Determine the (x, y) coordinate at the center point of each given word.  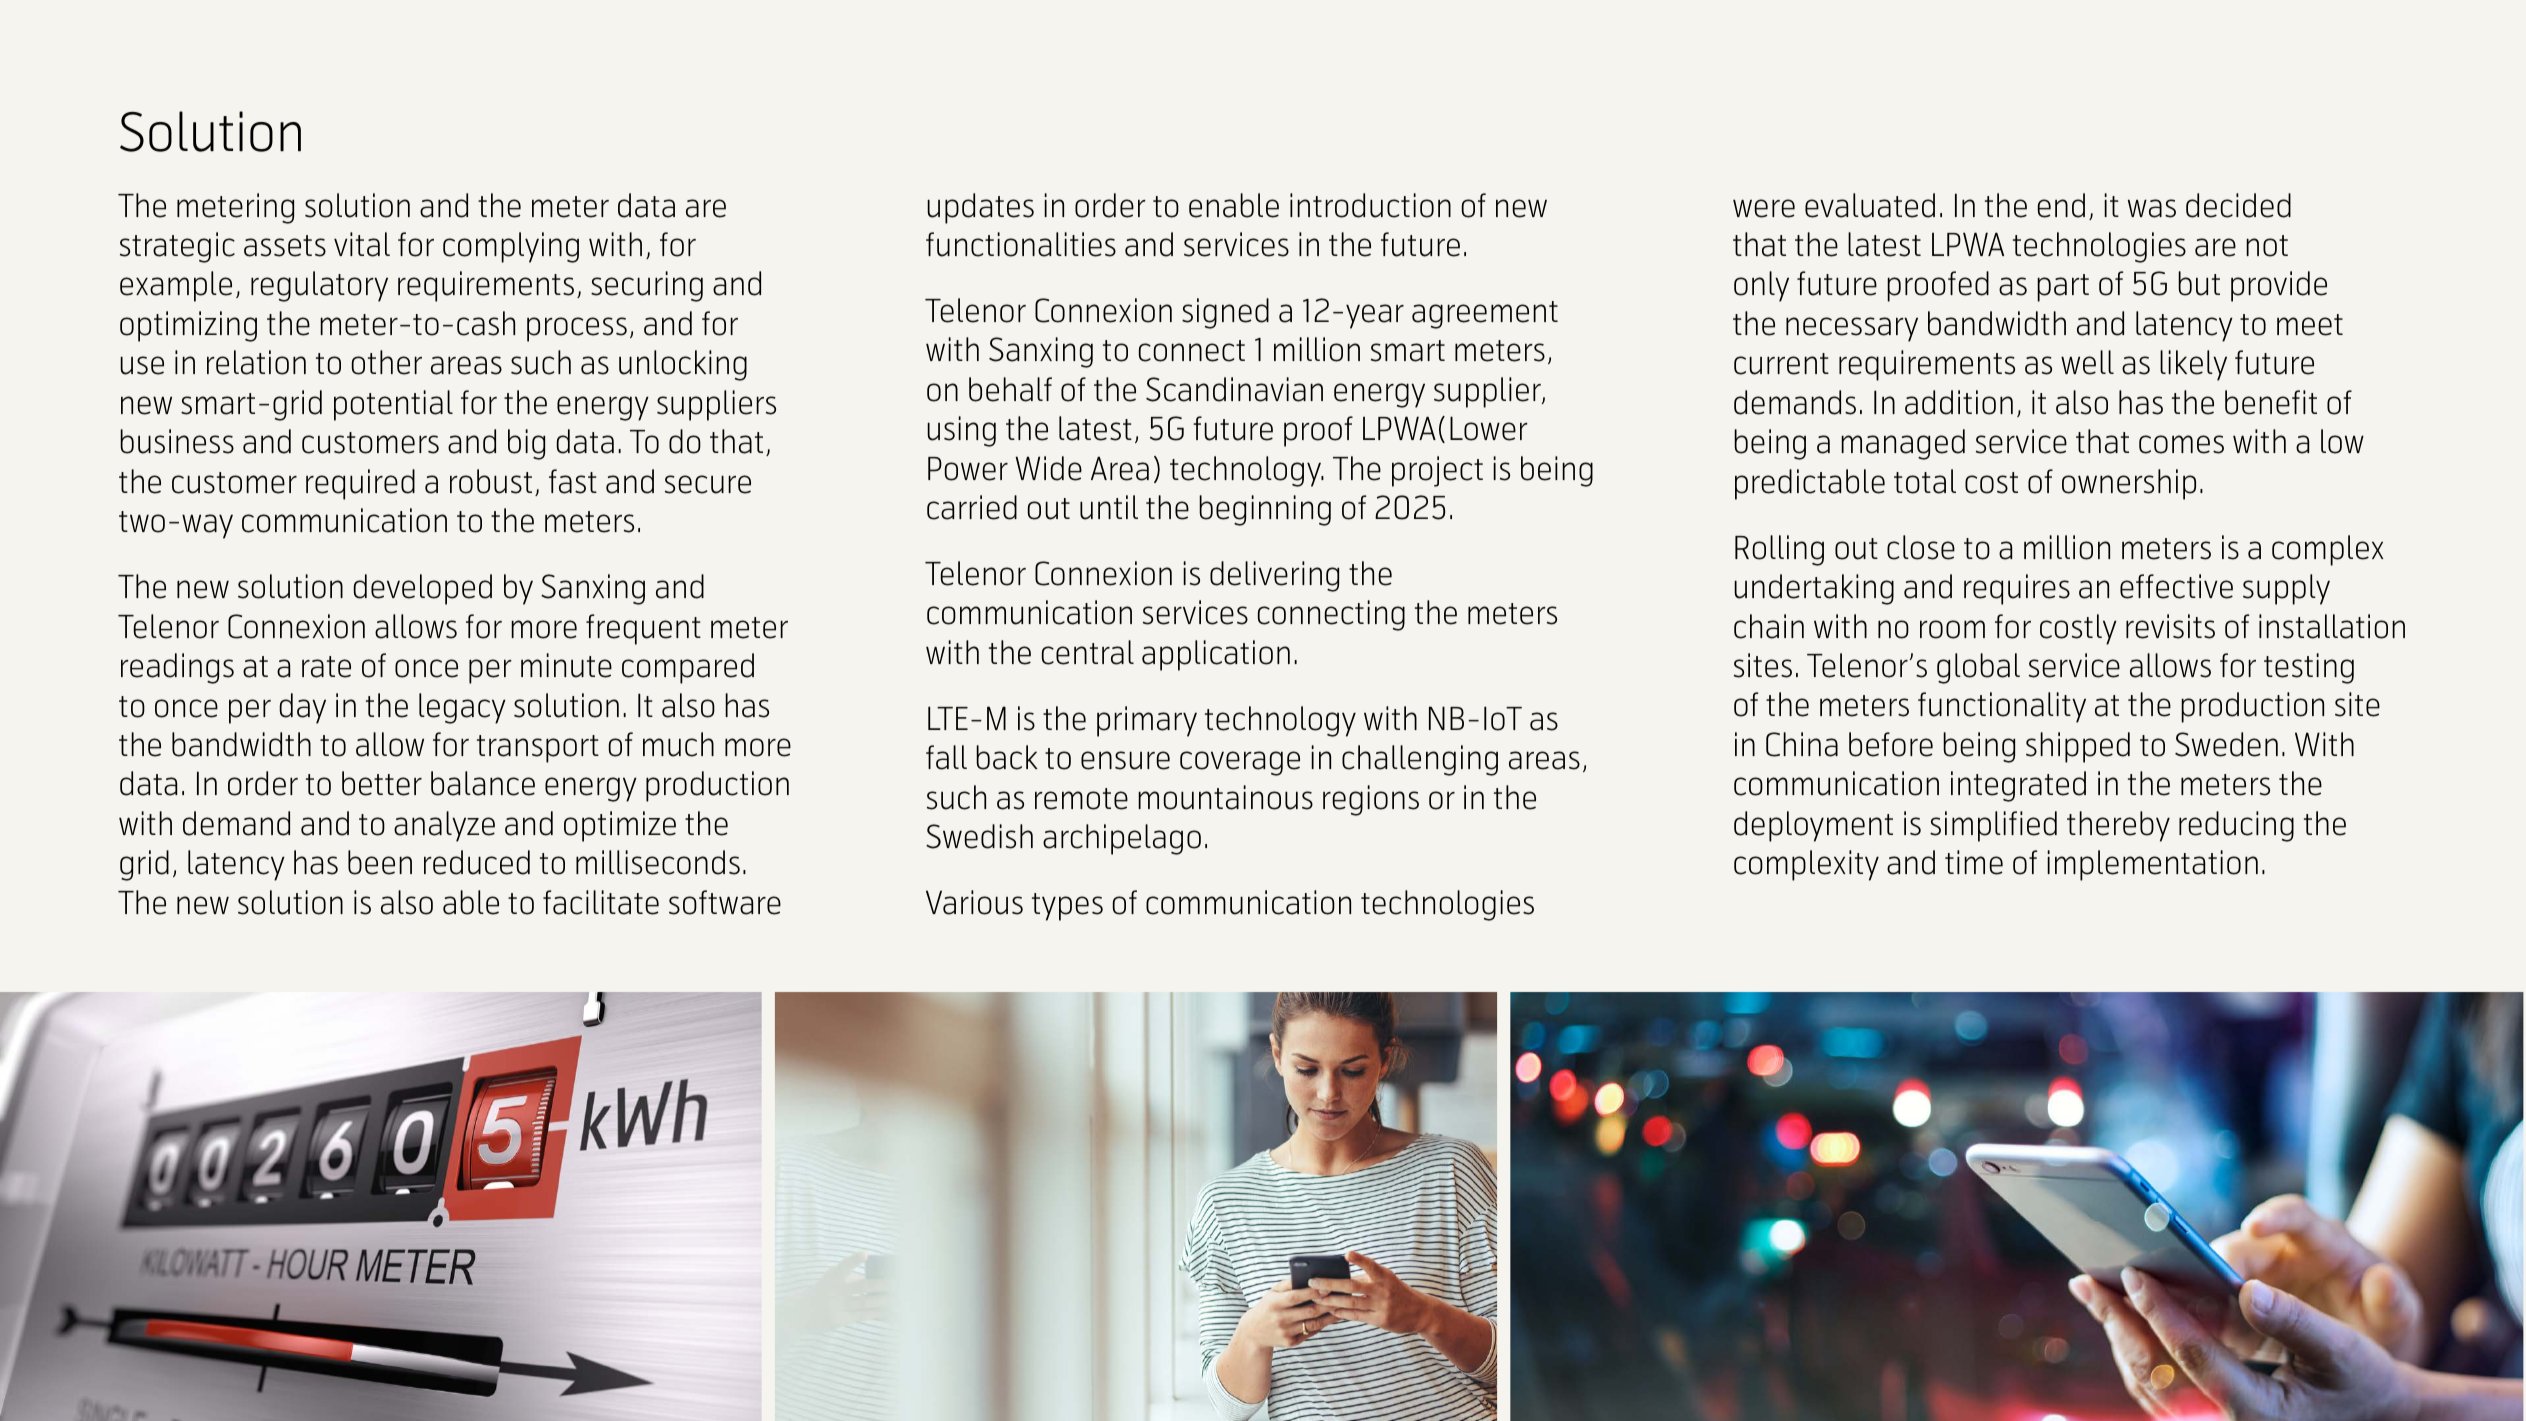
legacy (462, 708)
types (1067, 907)
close (1921, 547)
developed (422, 589)
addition (1959, 402)
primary (1147, 721)
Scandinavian (1234, 389)
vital (362, 244)
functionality (2002, 707)
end (2061, 205)
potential (393, 405)
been (380, 862)
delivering (1274, 576)
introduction (1370, 205)
